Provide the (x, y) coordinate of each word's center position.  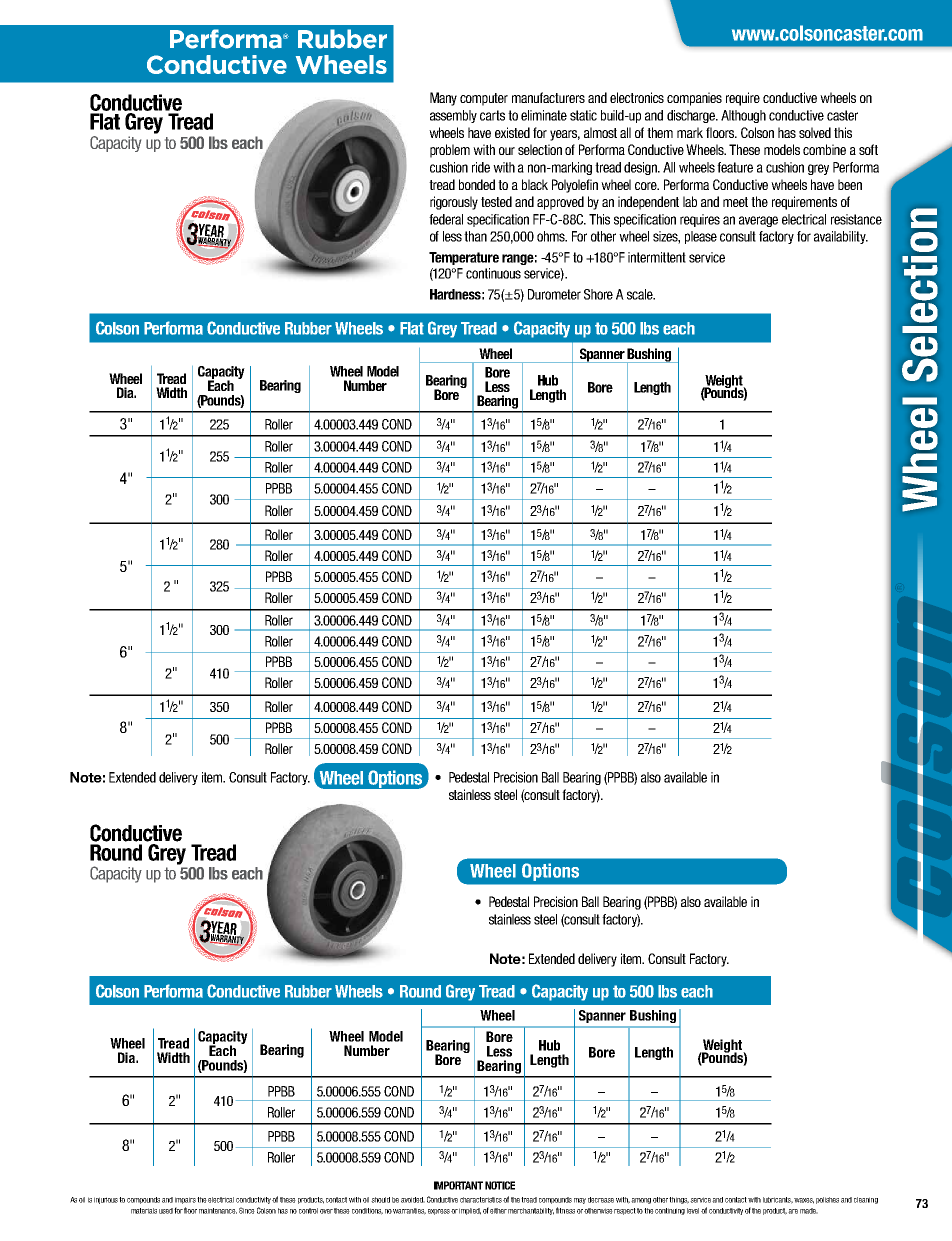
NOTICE (500, 1185)
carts (492, 115)
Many (443, 99)
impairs (185, 1200)
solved (815, 132)
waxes (804, 1201)
